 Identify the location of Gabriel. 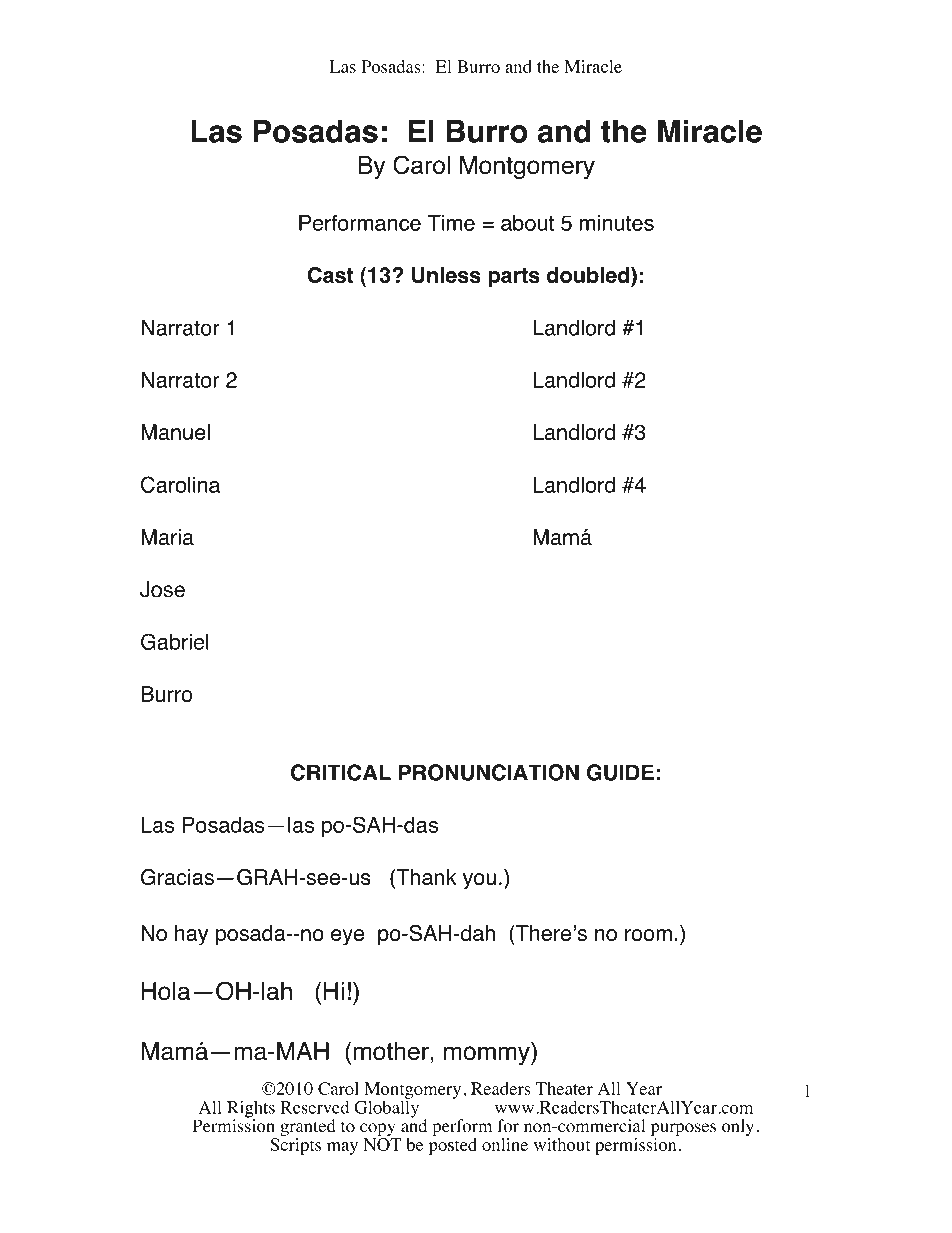
(175, 641).
